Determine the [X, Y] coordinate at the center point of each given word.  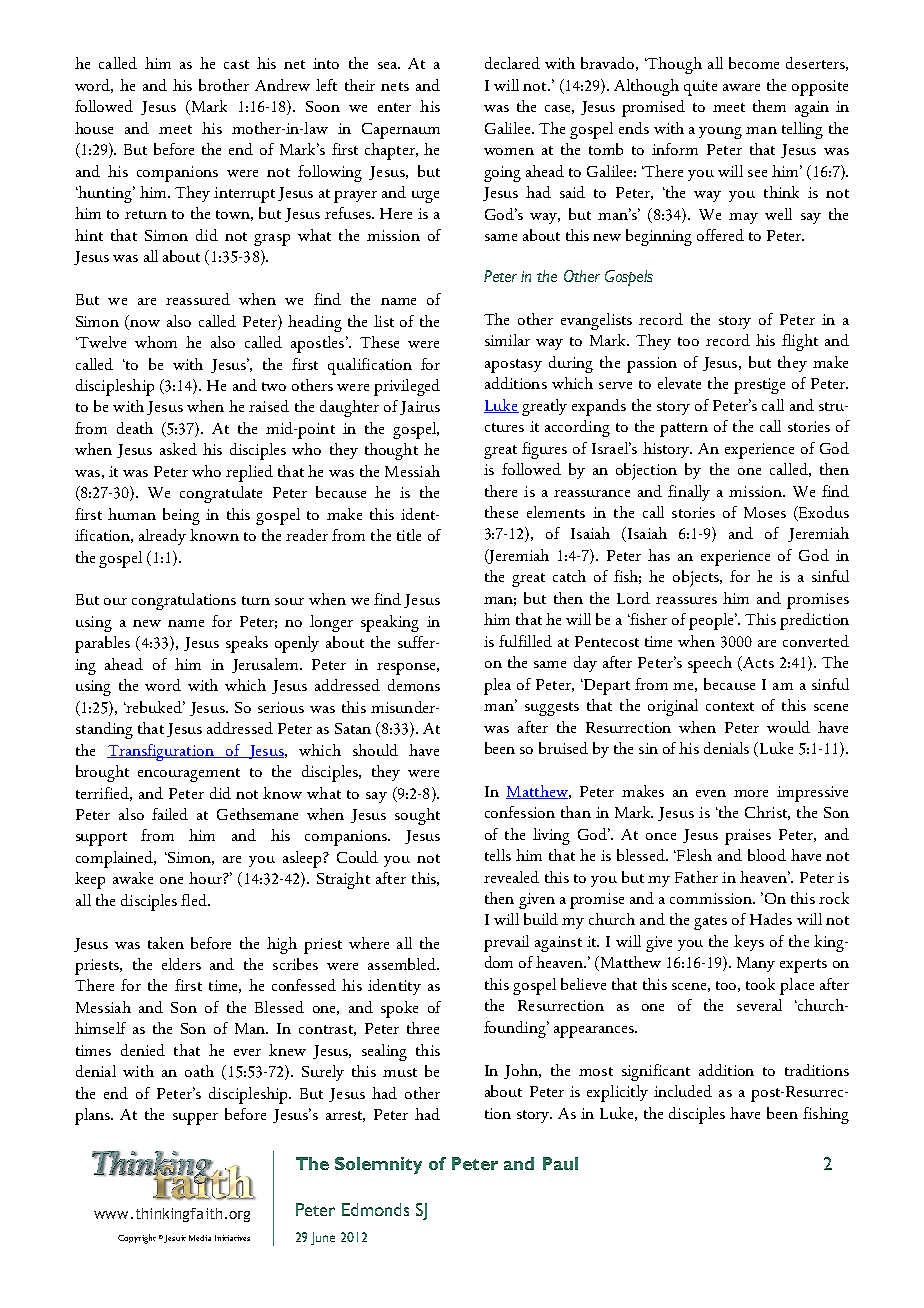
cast [236, 64]
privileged [407, 387]
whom [156, 342]
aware [741, 87]
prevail [506, 943]
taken [166, 943]
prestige [759, 386]
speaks [247, 644]
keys [749, 943]
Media [200, 1238]
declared [512, 63]
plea [497, 686]
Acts [757, 663]
